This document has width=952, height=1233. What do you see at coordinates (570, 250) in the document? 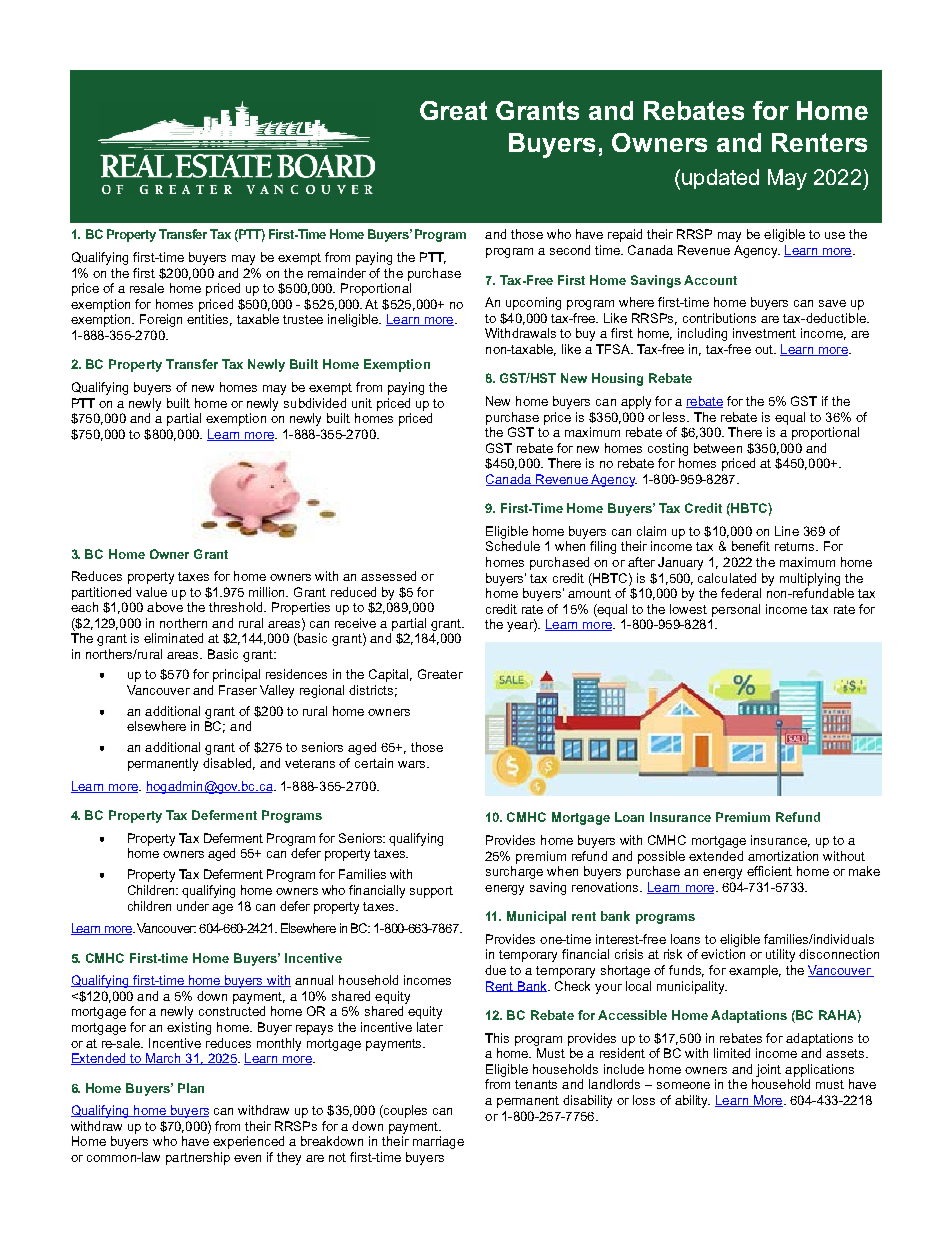
I see `second` at bounding box center [570, 250].
